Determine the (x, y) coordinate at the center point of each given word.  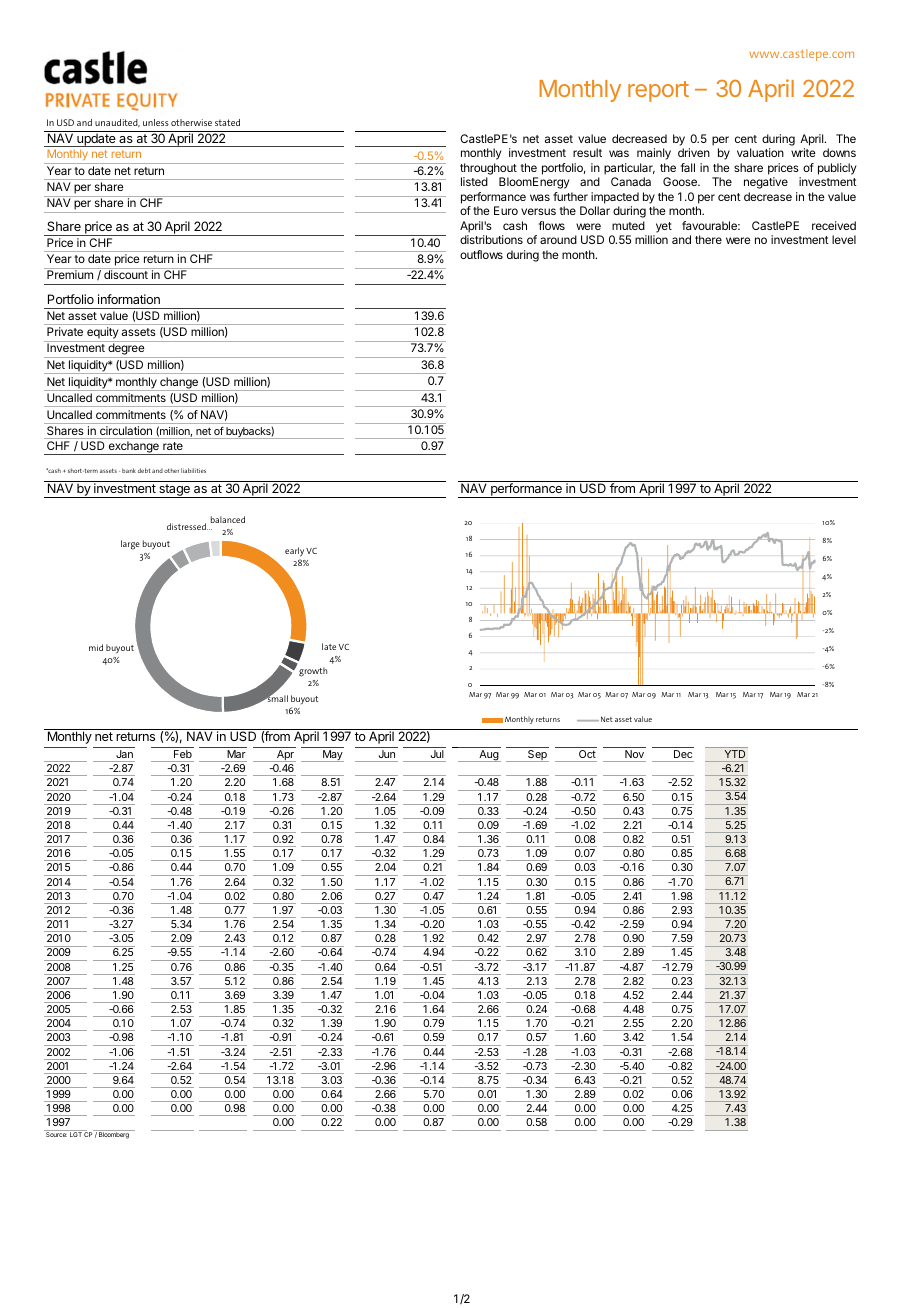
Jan (125, 754)
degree (126, 350)
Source (56, 1133)
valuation (760, 152)
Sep (537, 756)
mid (96, 647)
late (329, 646)
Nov (634, 754)
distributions (491, 239)
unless (156, 122)
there (708, 239)
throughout (488, 169)
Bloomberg (114, 1134)
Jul (437, 754)
